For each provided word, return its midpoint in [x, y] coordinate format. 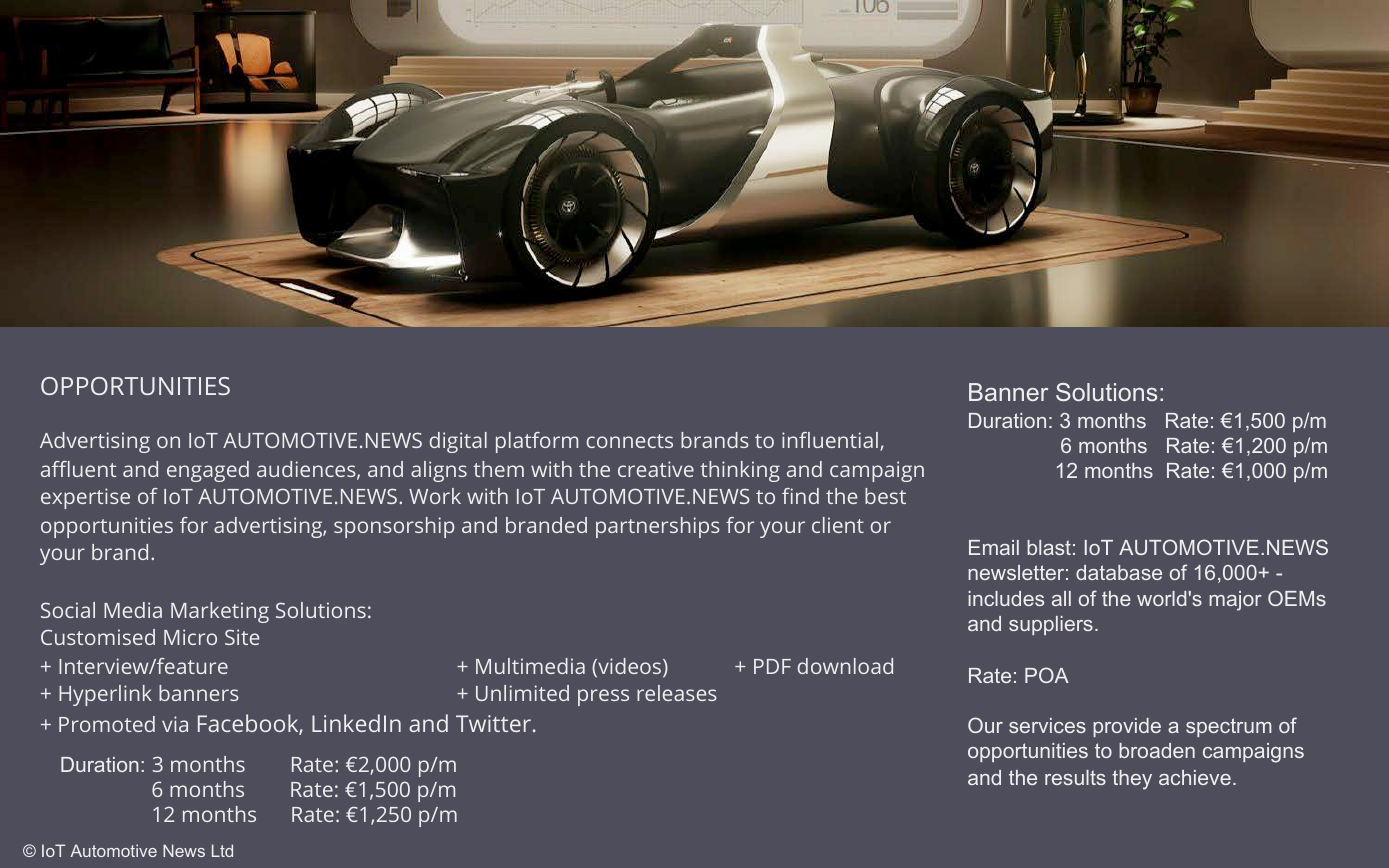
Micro [190, 637]
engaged [208, 471]
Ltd [222, 850]
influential [830, 440]
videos [630, 667]
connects [630, 441]
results [1075, 777]
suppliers [1051, 625]
